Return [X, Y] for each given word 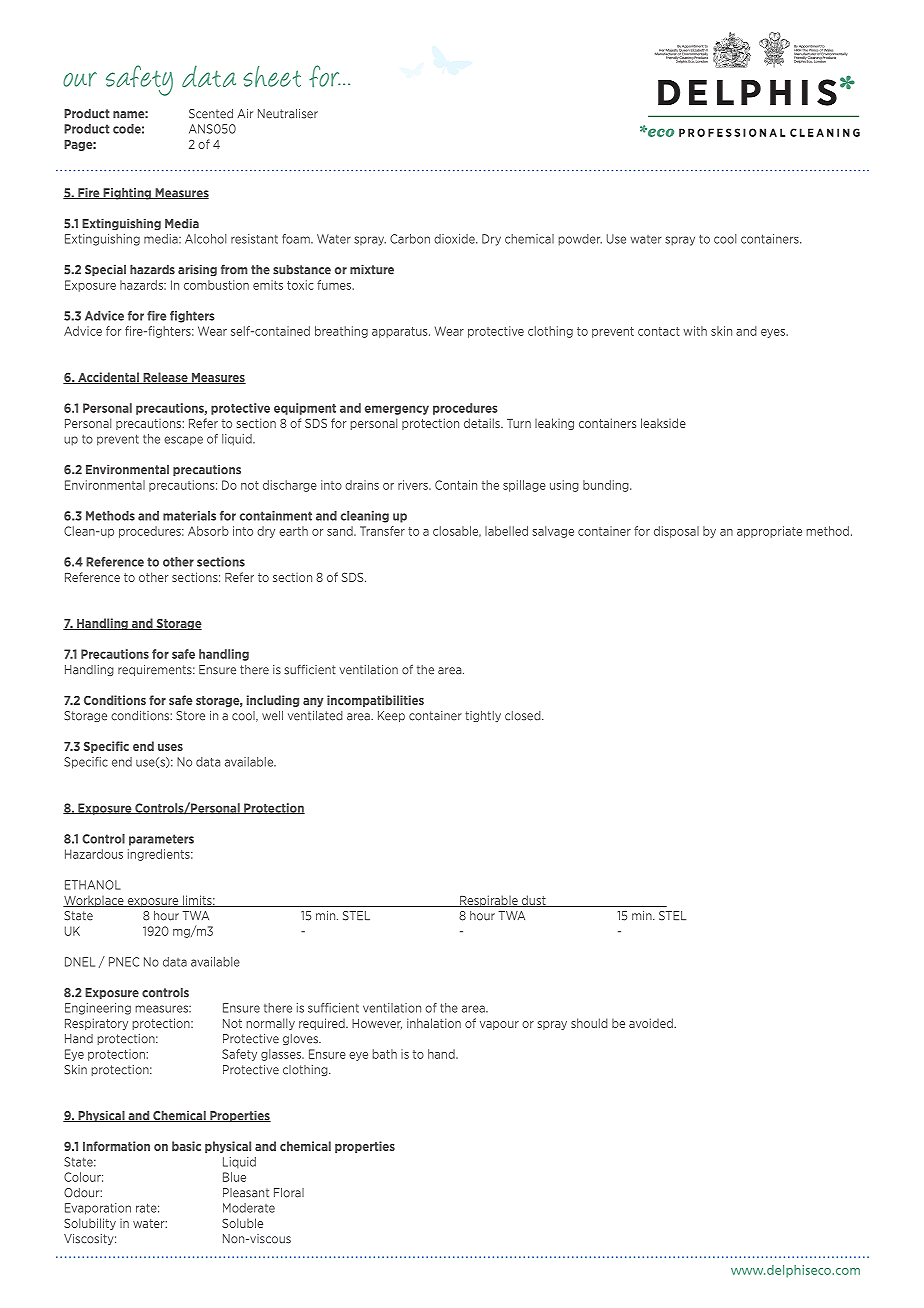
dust [533, 901]
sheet [272, 76]
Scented [211, 114]
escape [183, 441]
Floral [289, 1193]
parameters [161, 840]
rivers [414, 485]
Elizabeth [698, 50]
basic [186, 1146]
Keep [391, 716]
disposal [676, 532]
